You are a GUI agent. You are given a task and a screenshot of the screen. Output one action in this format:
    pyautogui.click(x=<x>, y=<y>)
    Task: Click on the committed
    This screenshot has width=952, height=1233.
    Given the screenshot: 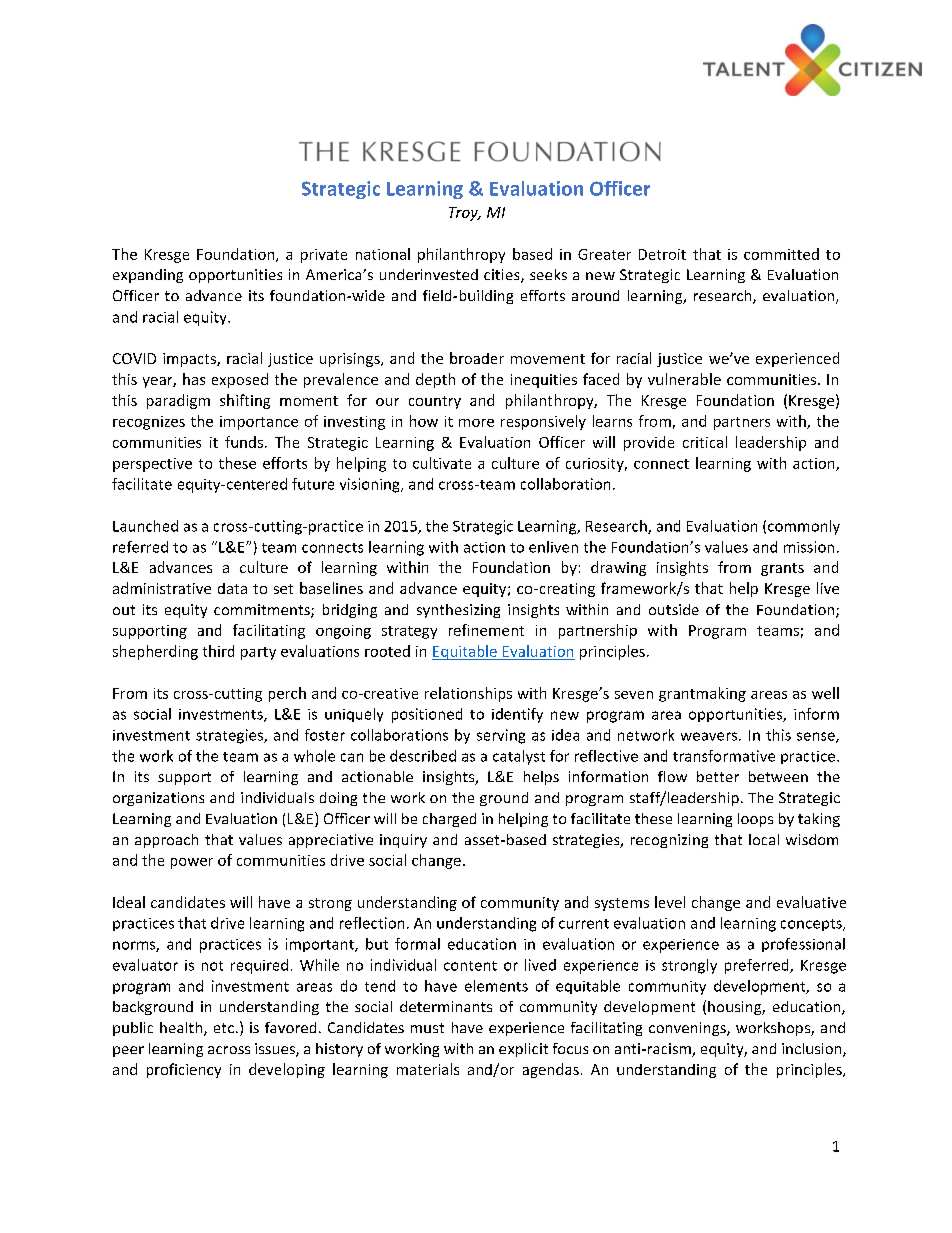 What is the action you would take?
    pyautogui.click(x=781, y=254)
